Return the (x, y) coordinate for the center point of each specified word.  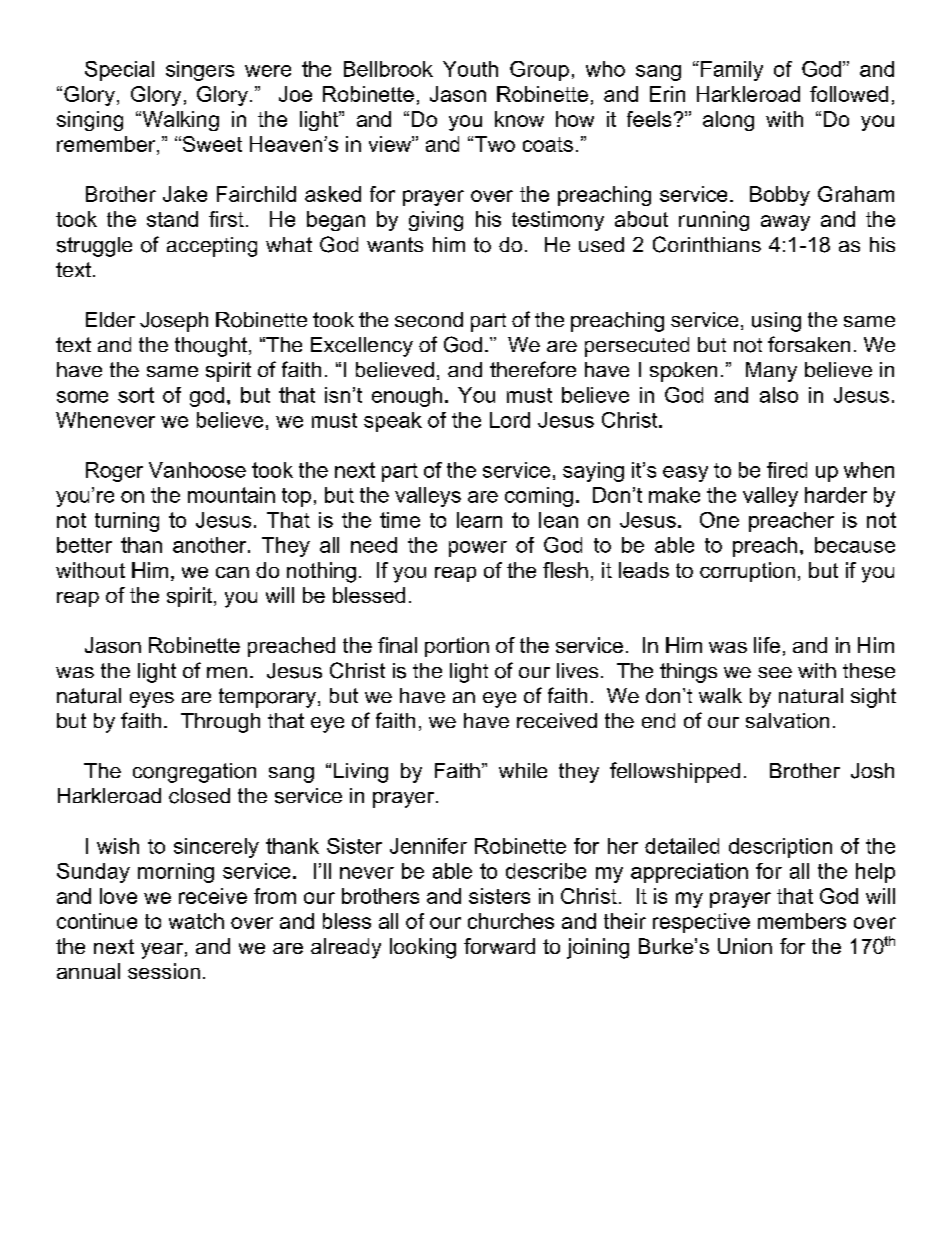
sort (136, 395)
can (232, 572)
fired (787, 470)
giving (436, 221)
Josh (872, 771)
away (785, 223)
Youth (470, 69)
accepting (212, 247)
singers (200, 71)
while (523, 770)
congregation (194, 773)
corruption (747, 572)
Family (732, 71)
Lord (510, 420)
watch (196, 921)
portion (457, 647)
